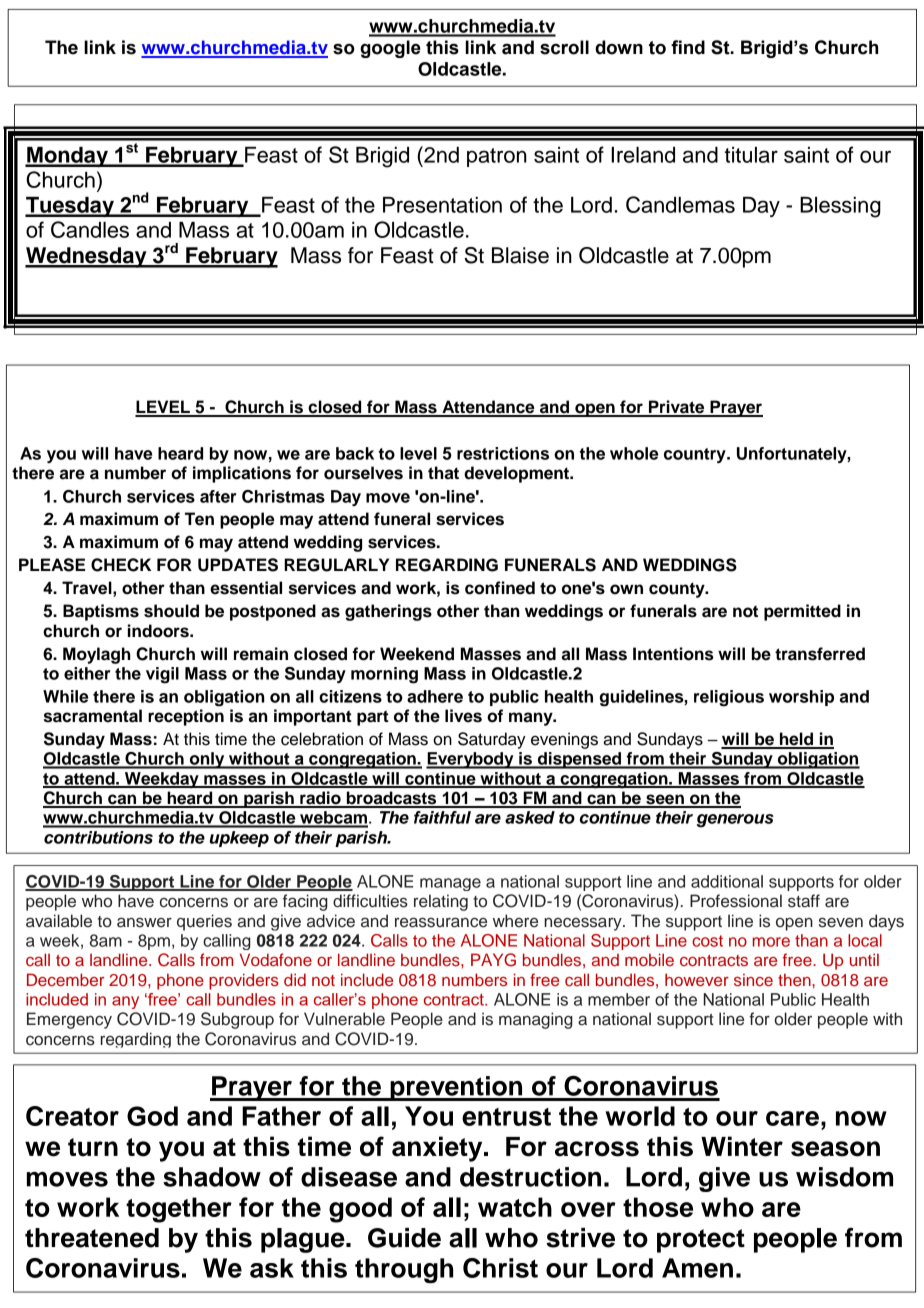 Image resolution: width=924 pixels, height=1308 pixels. I want to click on more, so click(771, 942).
